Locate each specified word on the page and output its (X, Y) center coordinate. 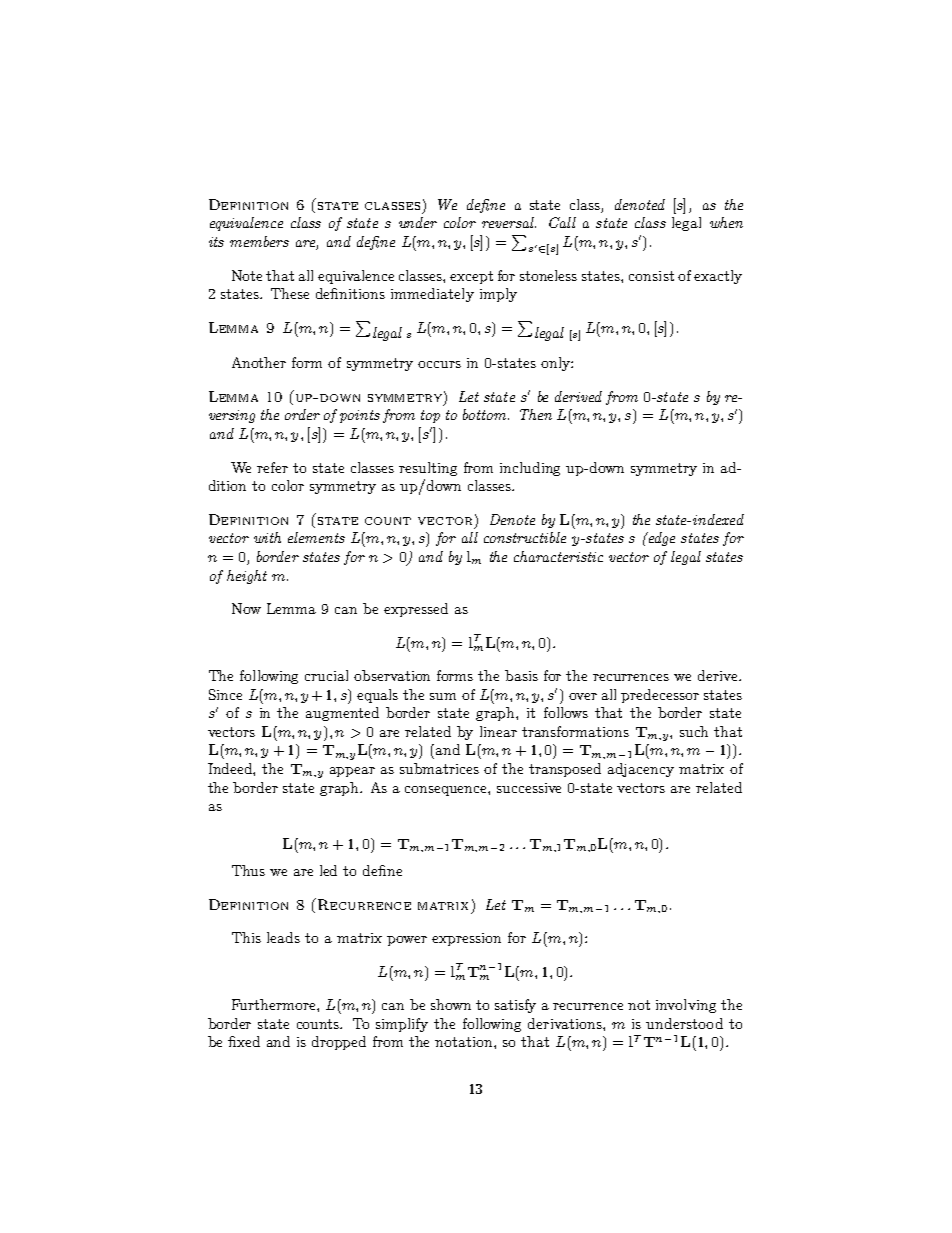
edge (660, 539)
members (259, 241)
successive (529, 788)
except (471, 277)
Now (246, 608)
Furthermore (275, 1004)
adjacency (641, 770)
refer (272, 467)
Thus (248, 870)
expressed (416, 610)
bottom (486, 414)
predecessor (660, 696)
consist (651, 276)
